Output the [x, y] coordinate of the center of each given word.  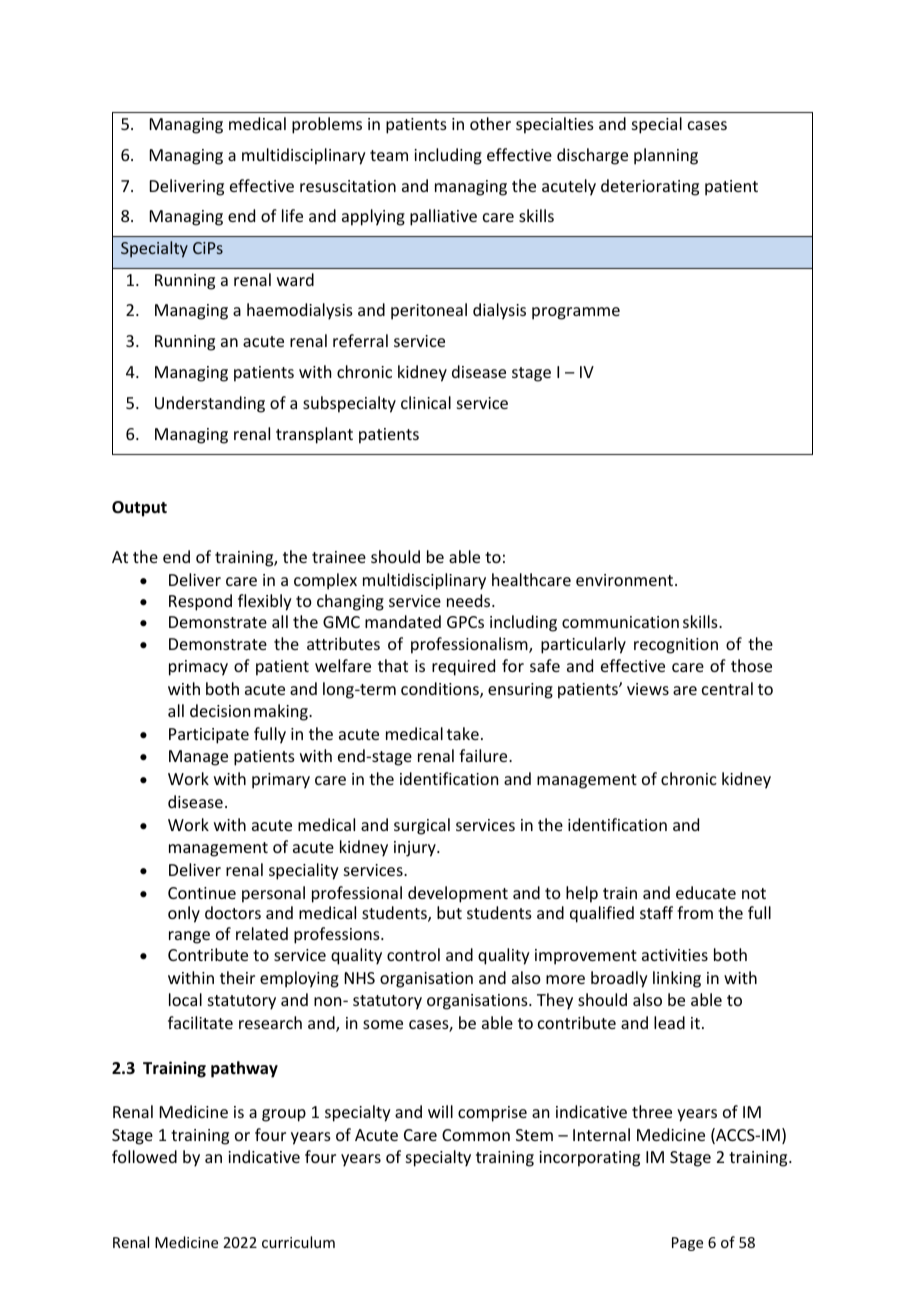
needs [470, 600]
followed [144, 1156]
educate [706, 892]
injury [416, 849]
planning [666, 156]
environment [626, 580]
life [292, 215]
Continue [202, 893]
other [490, 123]
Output [139, 509]
